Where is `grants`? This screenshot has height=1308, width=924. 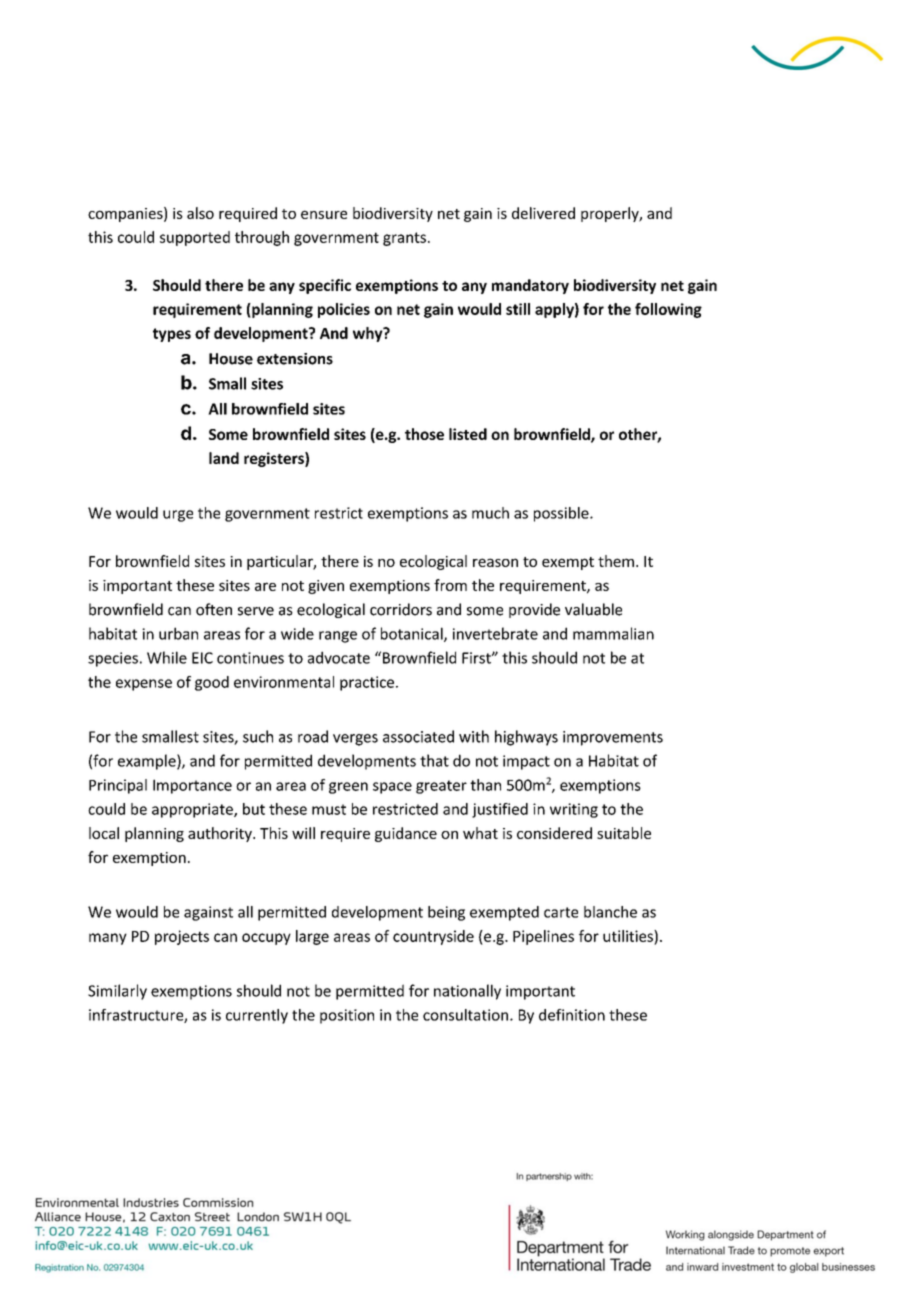 grants is located at coordinates (404, 239).
